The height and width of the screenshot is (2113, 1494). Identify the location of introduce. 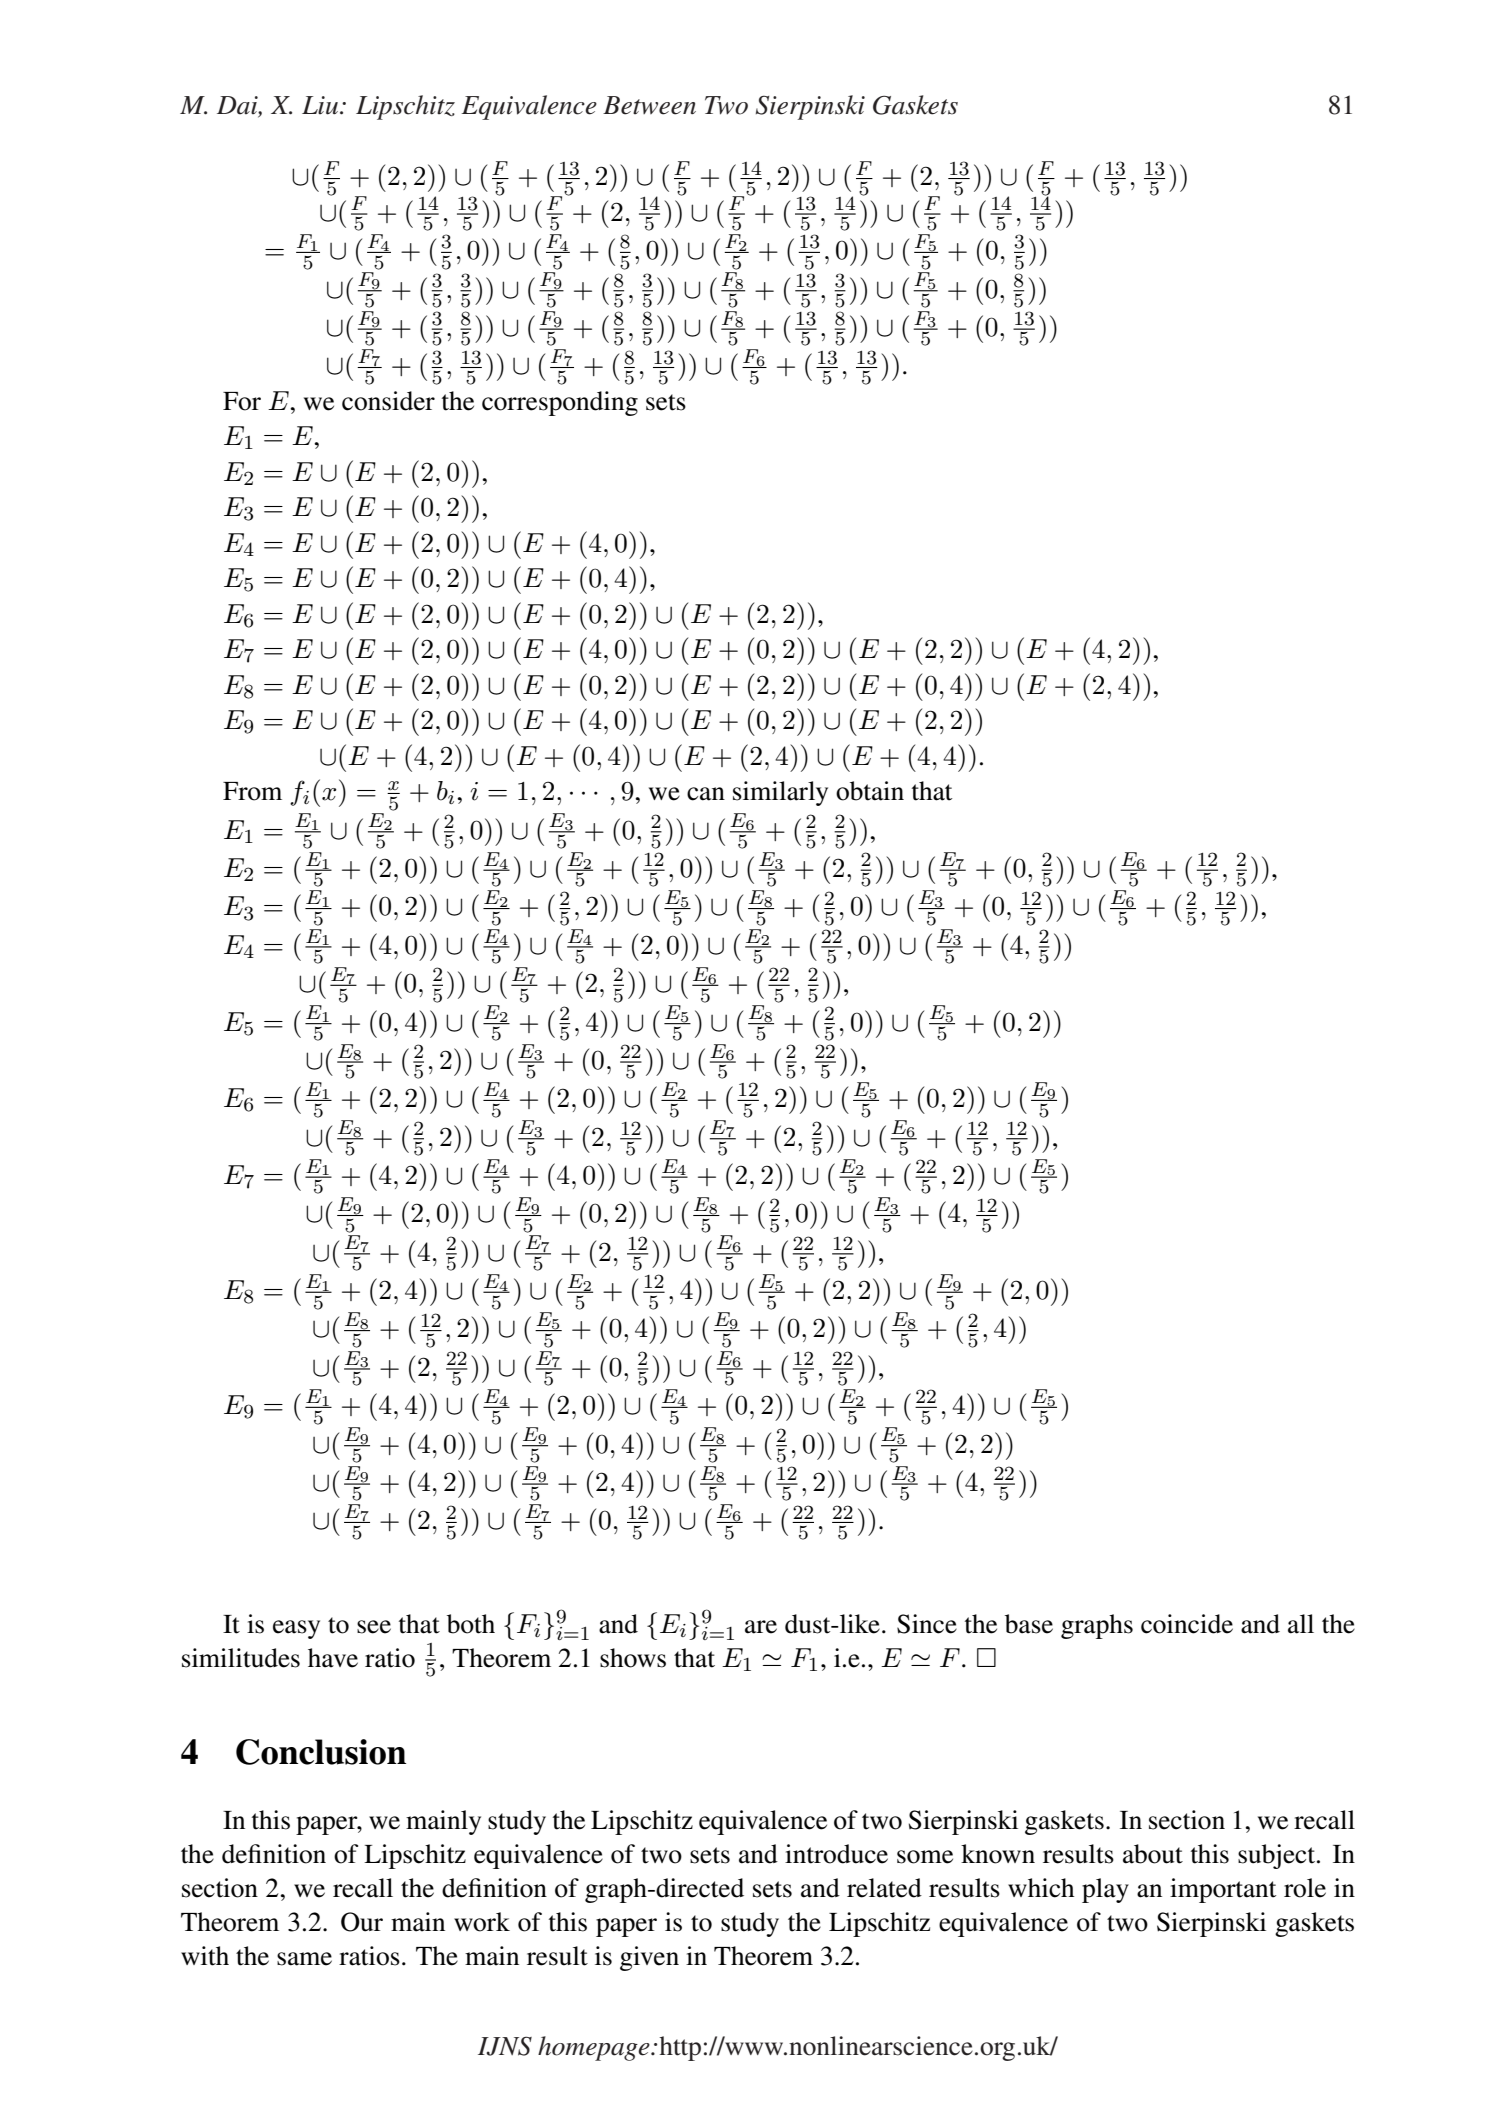
(836, 1854).
